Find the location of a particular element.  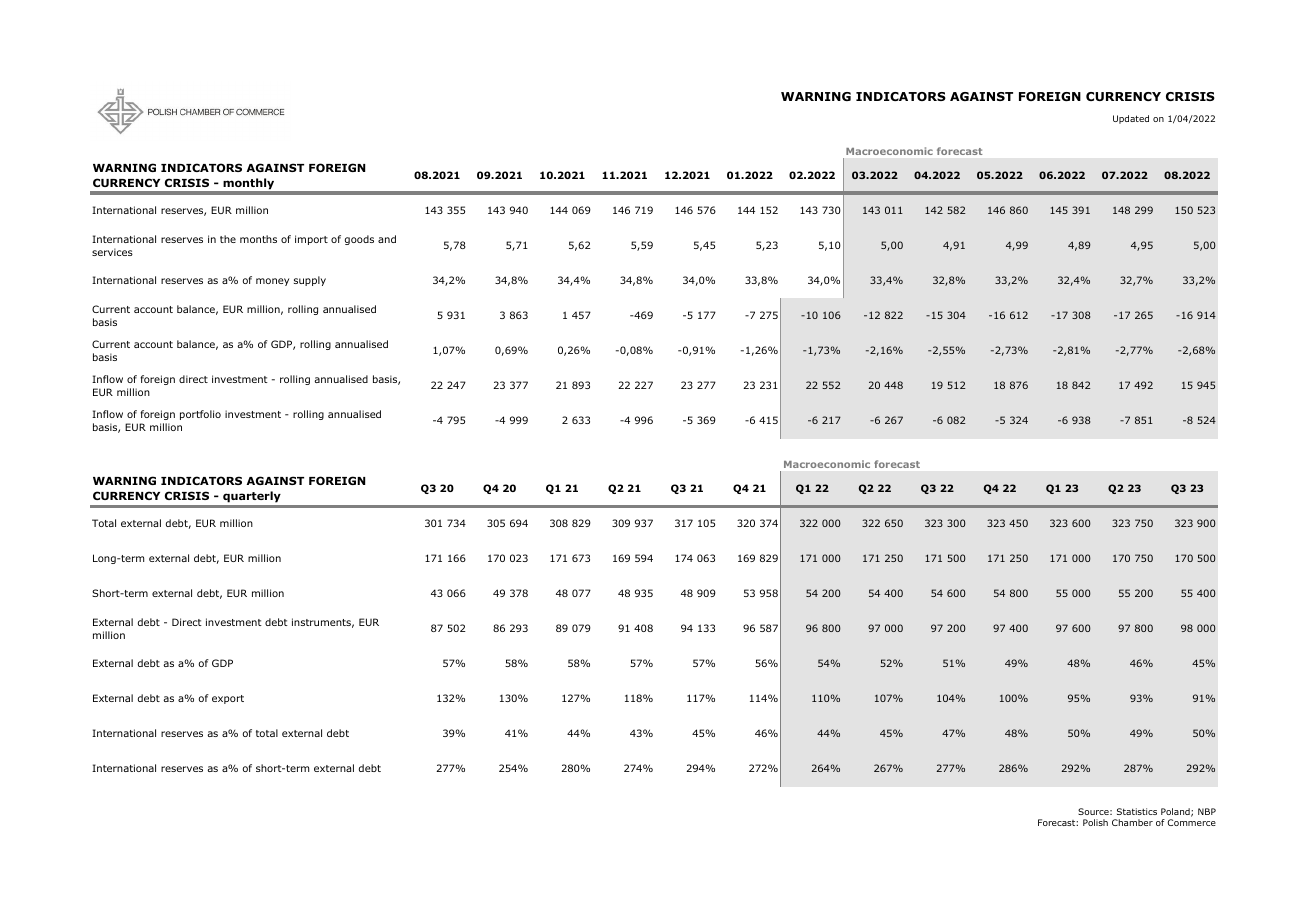

Updated is located at coordinates (1131, 119).
